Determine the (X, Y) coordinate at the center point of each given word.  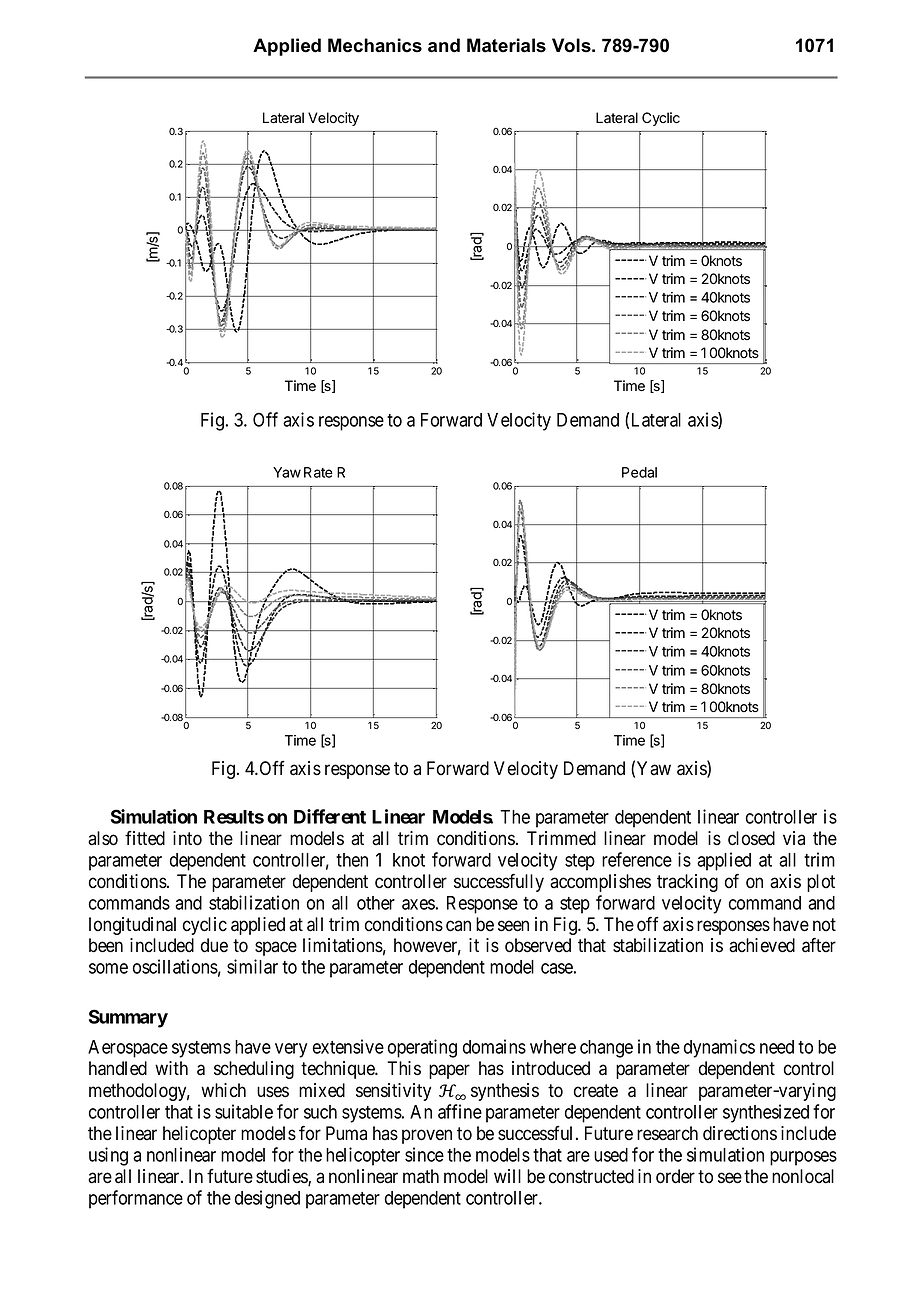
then (352, 860)
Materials (506, 45)
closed (751, 838)
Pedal (639, 472)
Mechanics (375, 45)
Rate (318, 472)
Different (330, 816)
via (794, 838)
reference (637, 859)
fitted (145, 838)
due (214, 945)
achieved (762, 945)
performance (136, 1199)
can (458, 926)
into (187, 838)
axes (418, 904)
